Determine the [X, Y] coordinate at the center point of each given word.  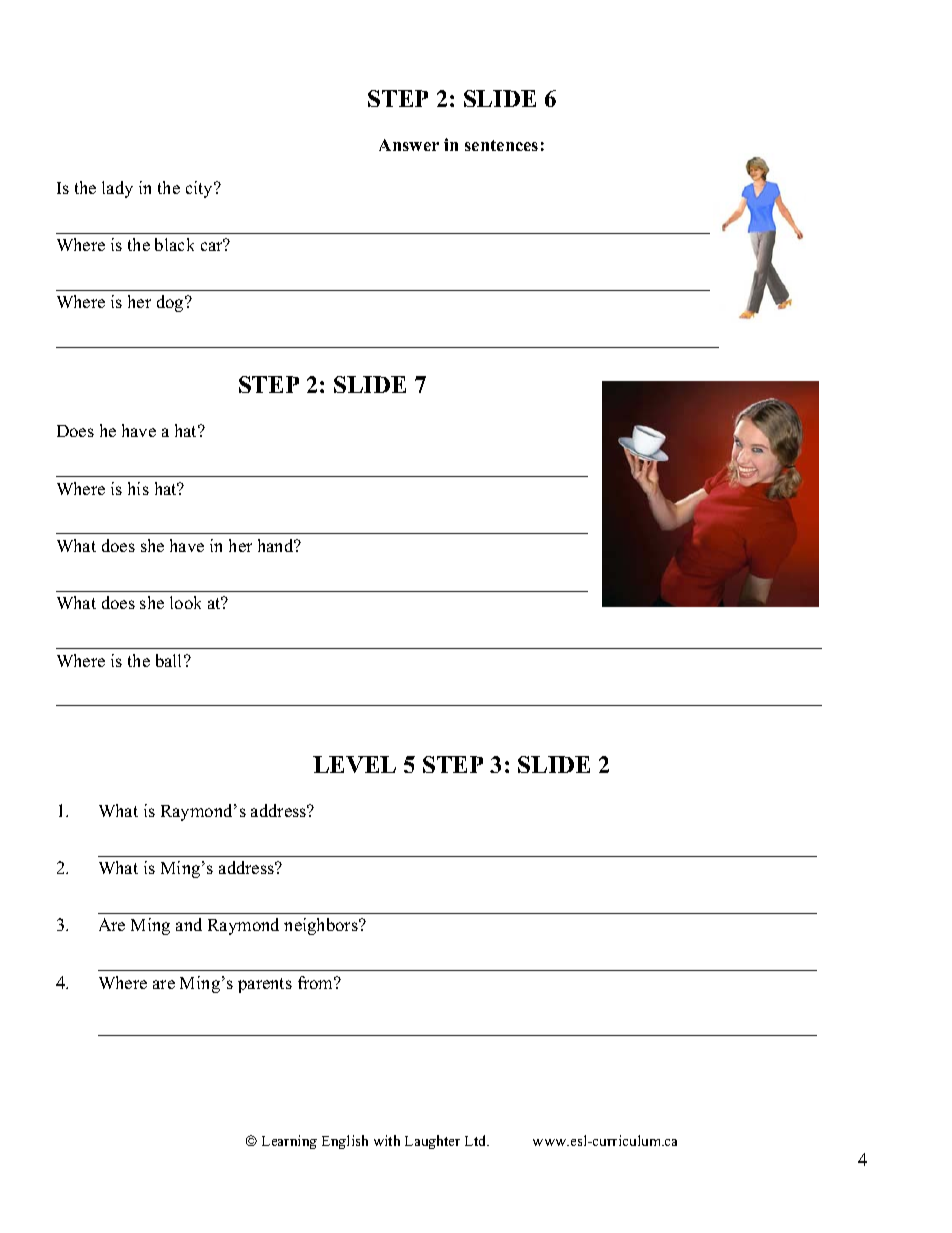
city [200, 189]
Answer [409, 145]
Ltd [477, 1140]
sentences [501, 145]
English [345, 1142]
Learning [289, 1142]
